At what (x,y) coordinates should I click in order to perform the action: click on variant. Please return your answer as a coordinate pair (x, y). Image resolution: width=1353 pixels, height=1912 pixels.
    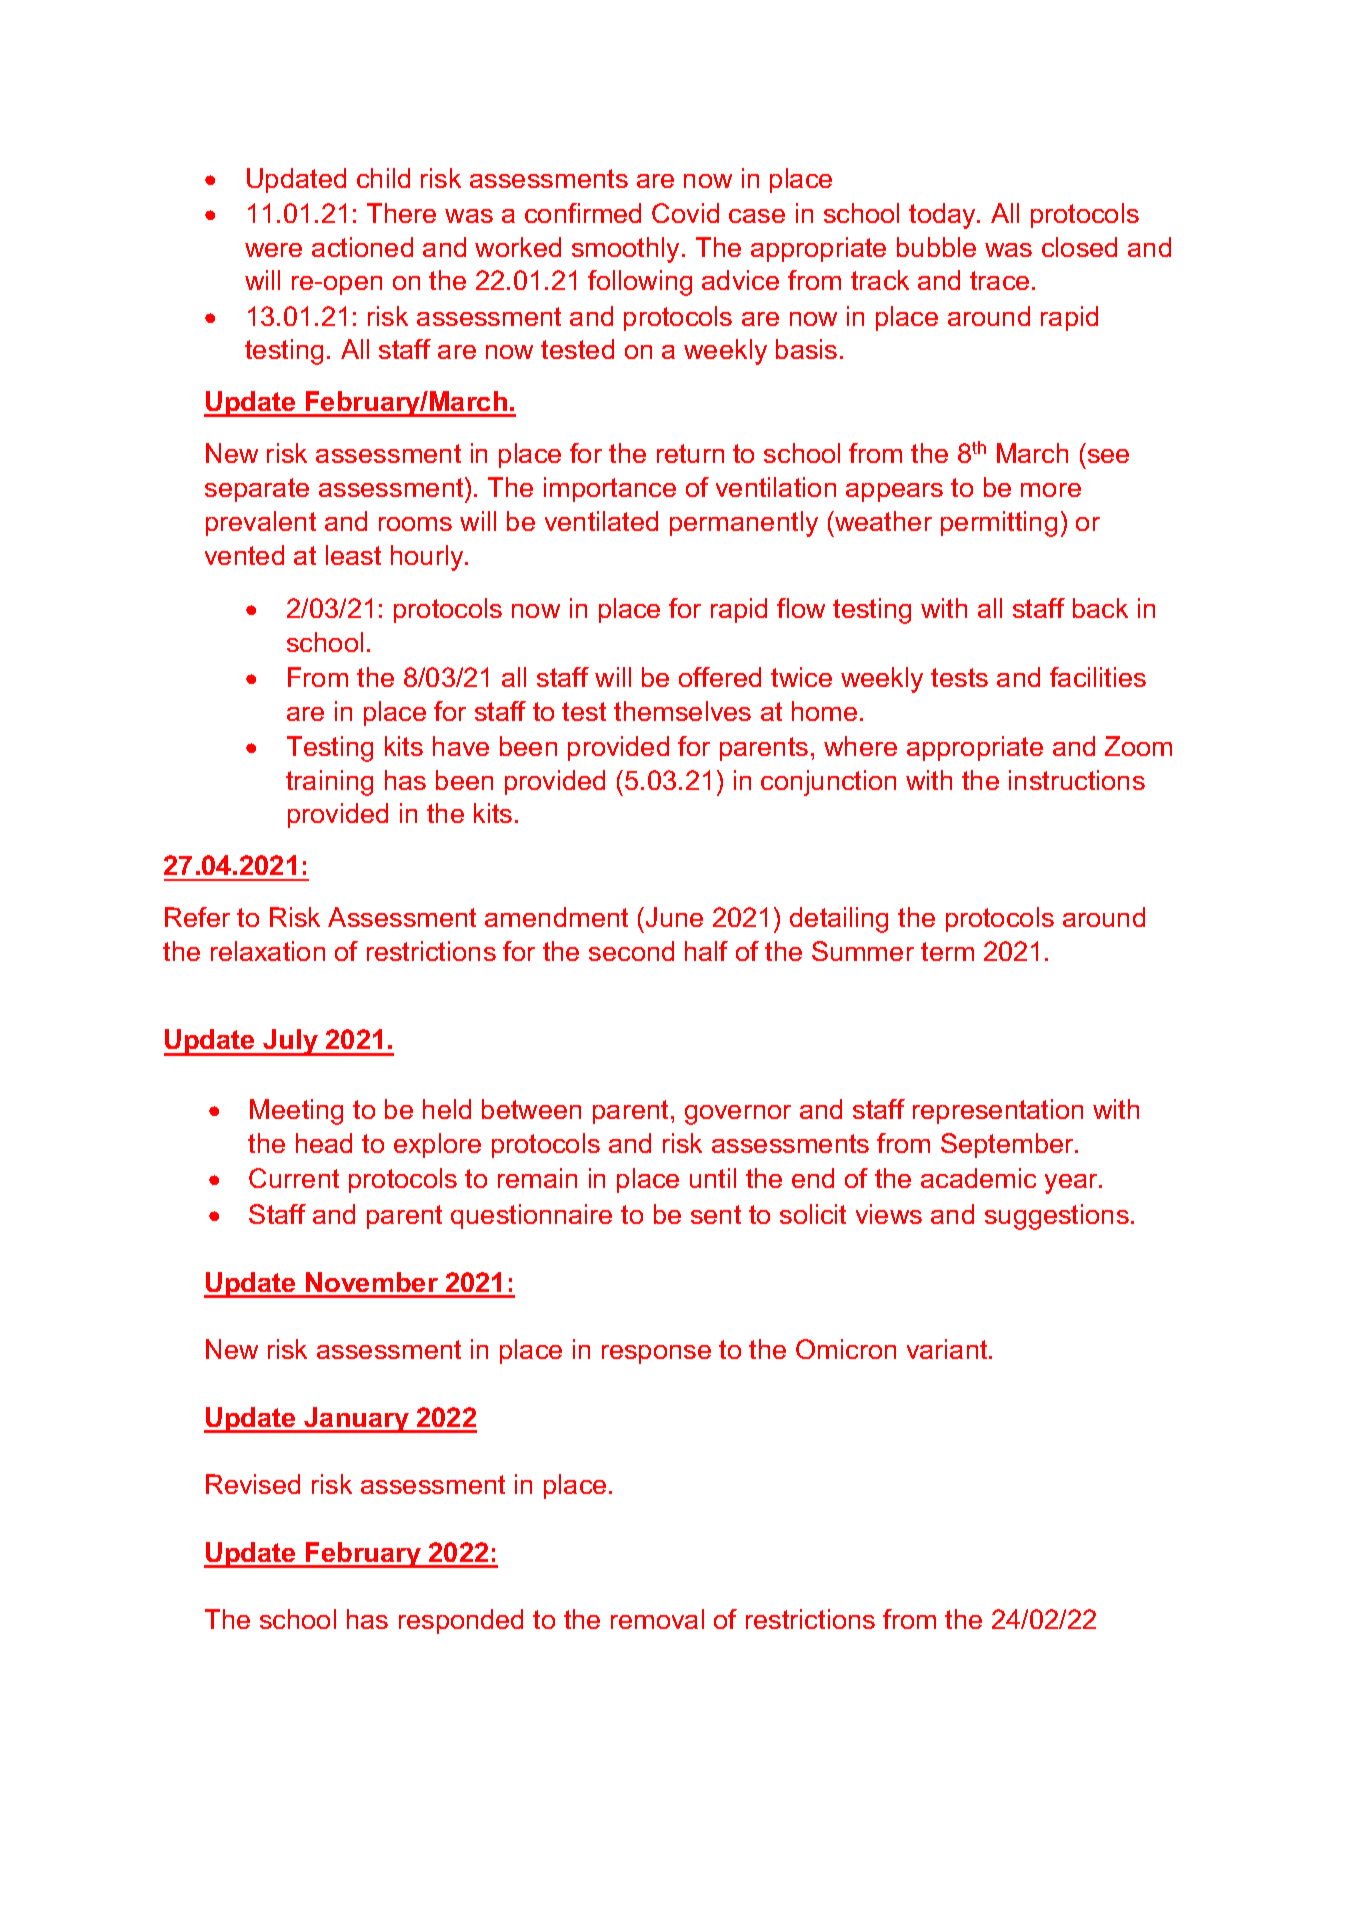
    Looking at the image, I should click on (948, 1349).
